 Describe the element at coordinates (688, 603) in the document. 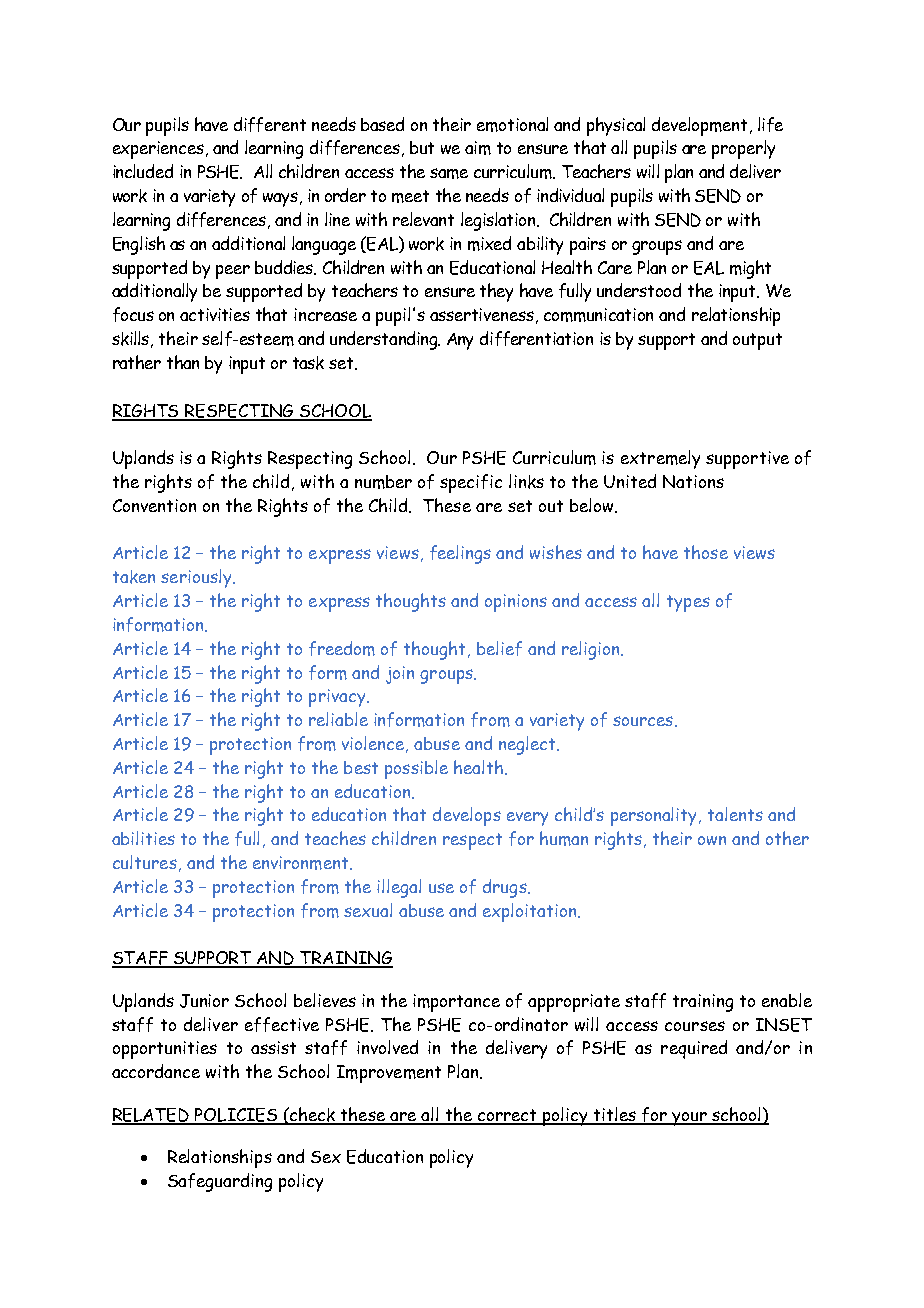

I see `types` at that location.
